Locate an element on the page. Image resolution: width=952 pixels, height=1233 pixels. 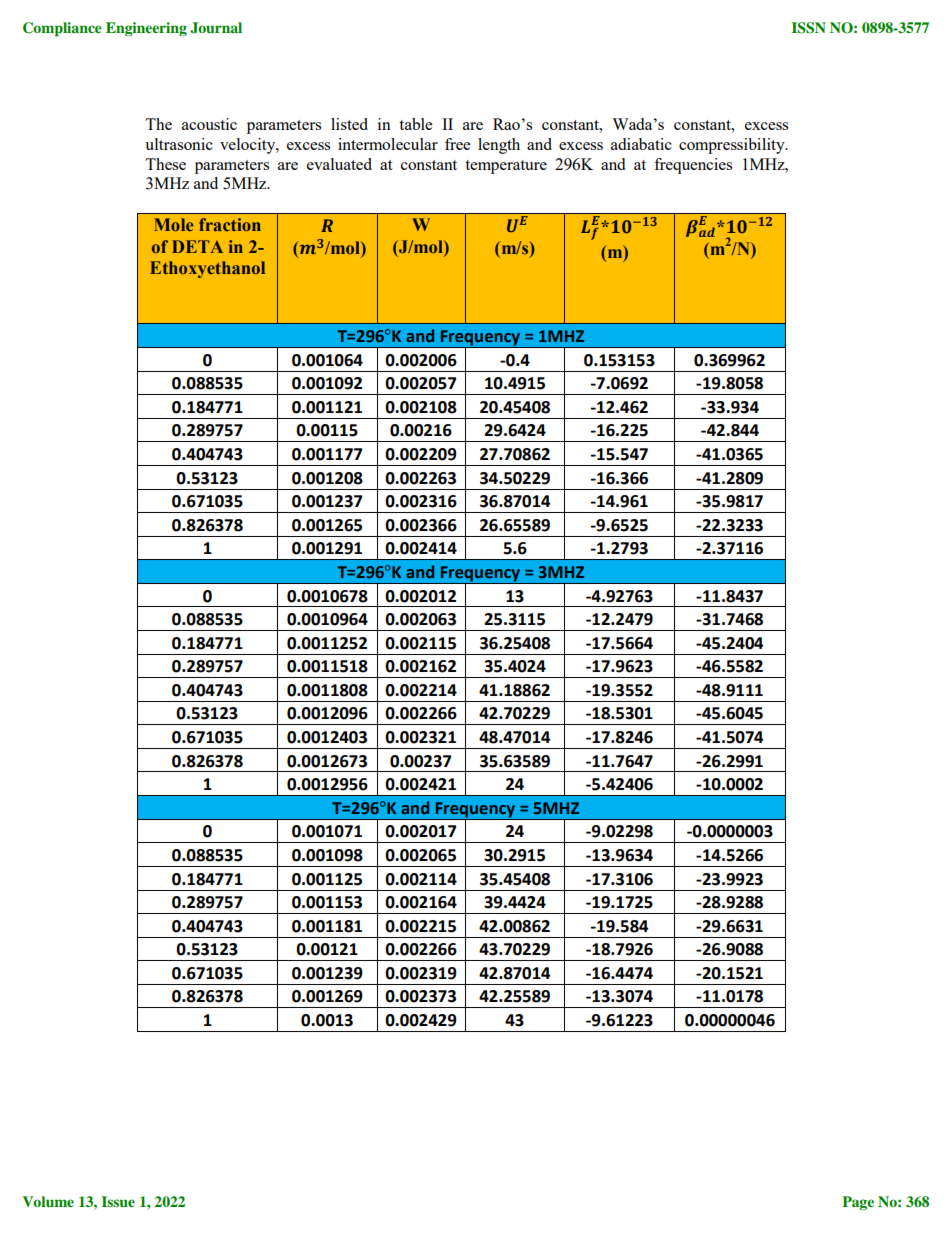
fraction is located at coordinates (230, 224).
